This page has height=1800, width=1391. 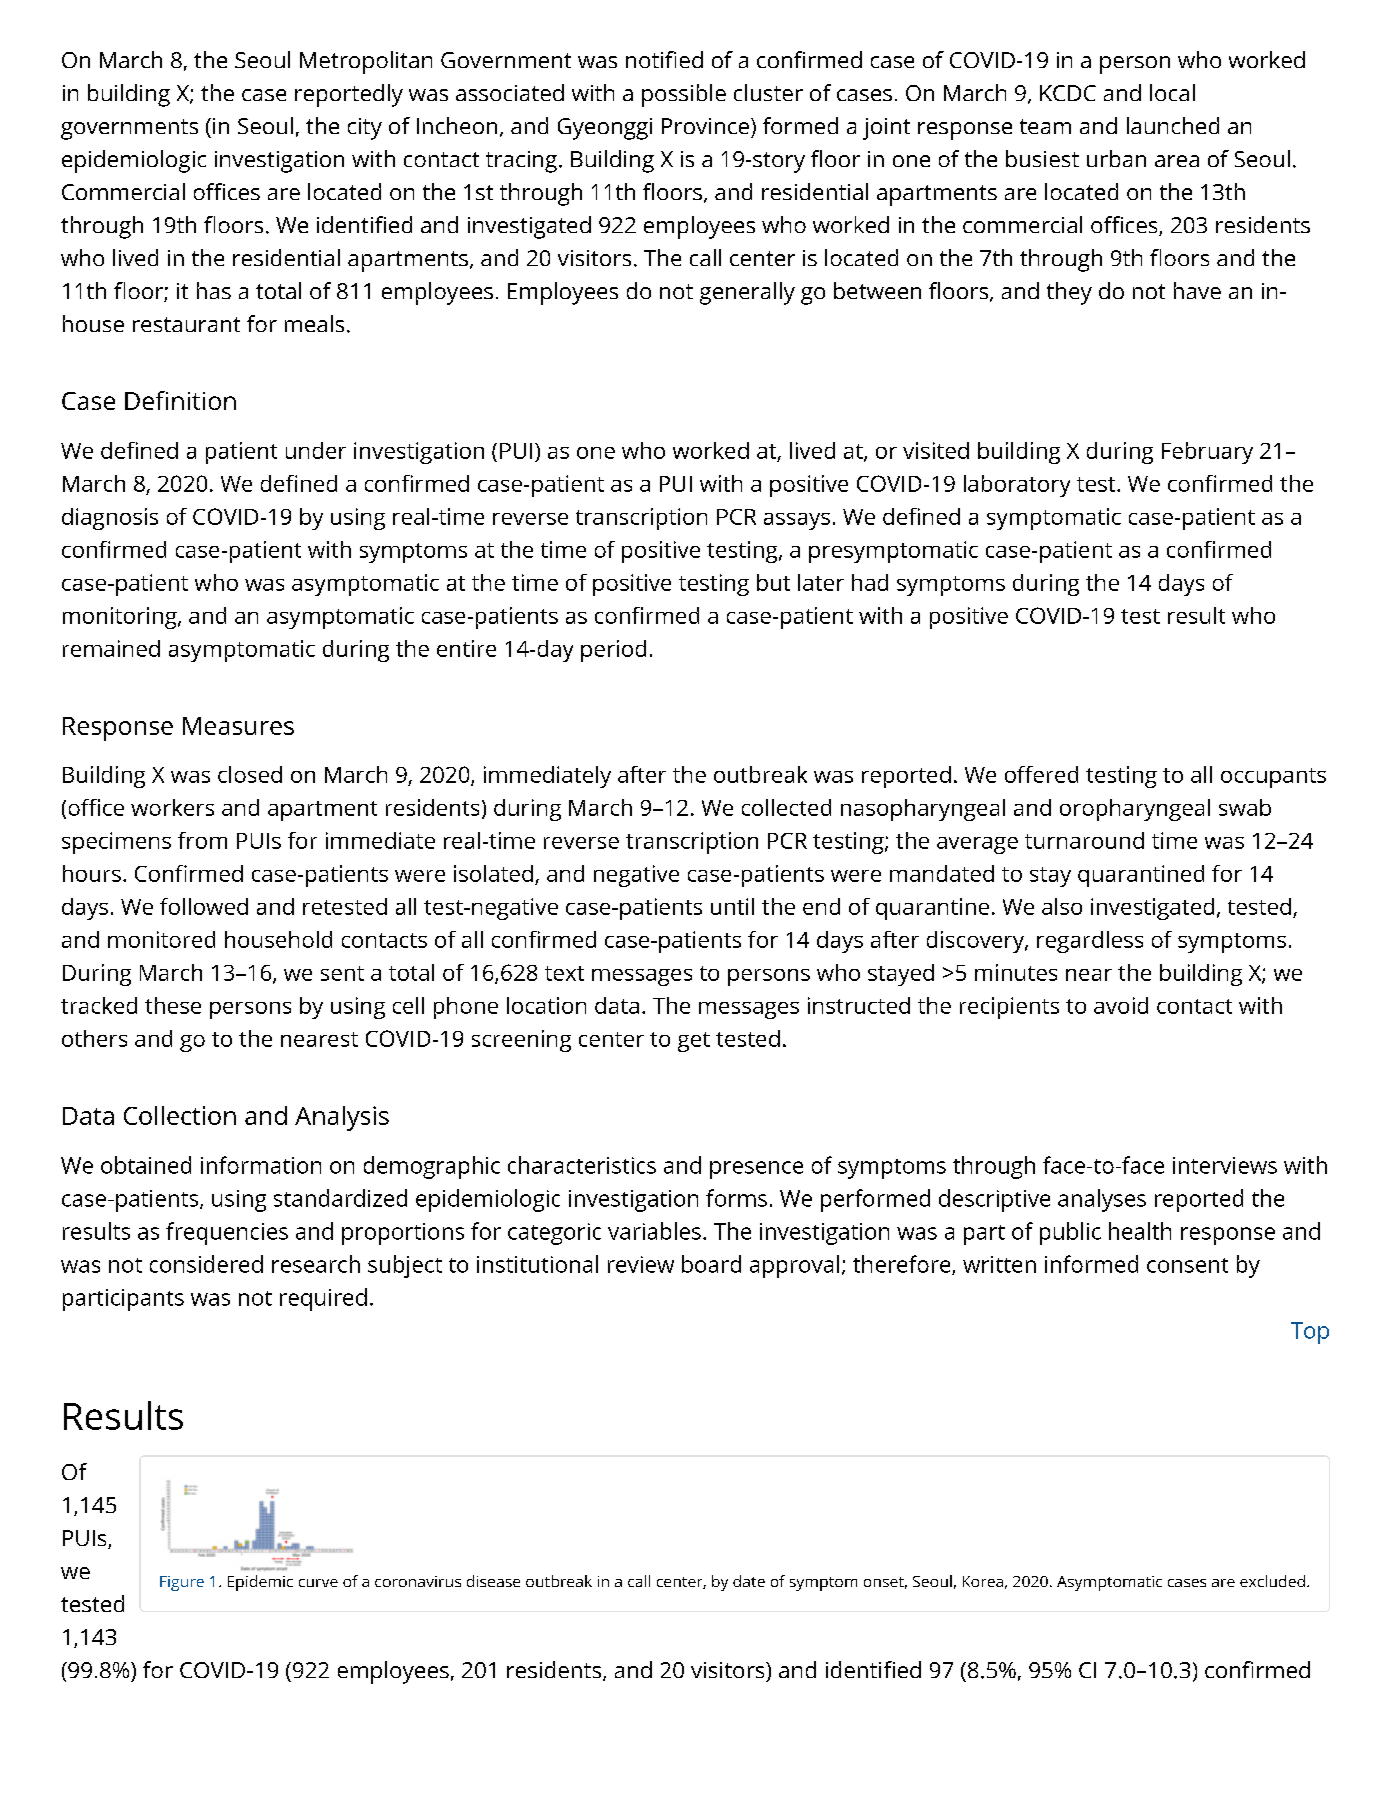 What do you see at coordinates (1273, 778) in the page?
I see `occupants` at bounding box center [1273, 778].
